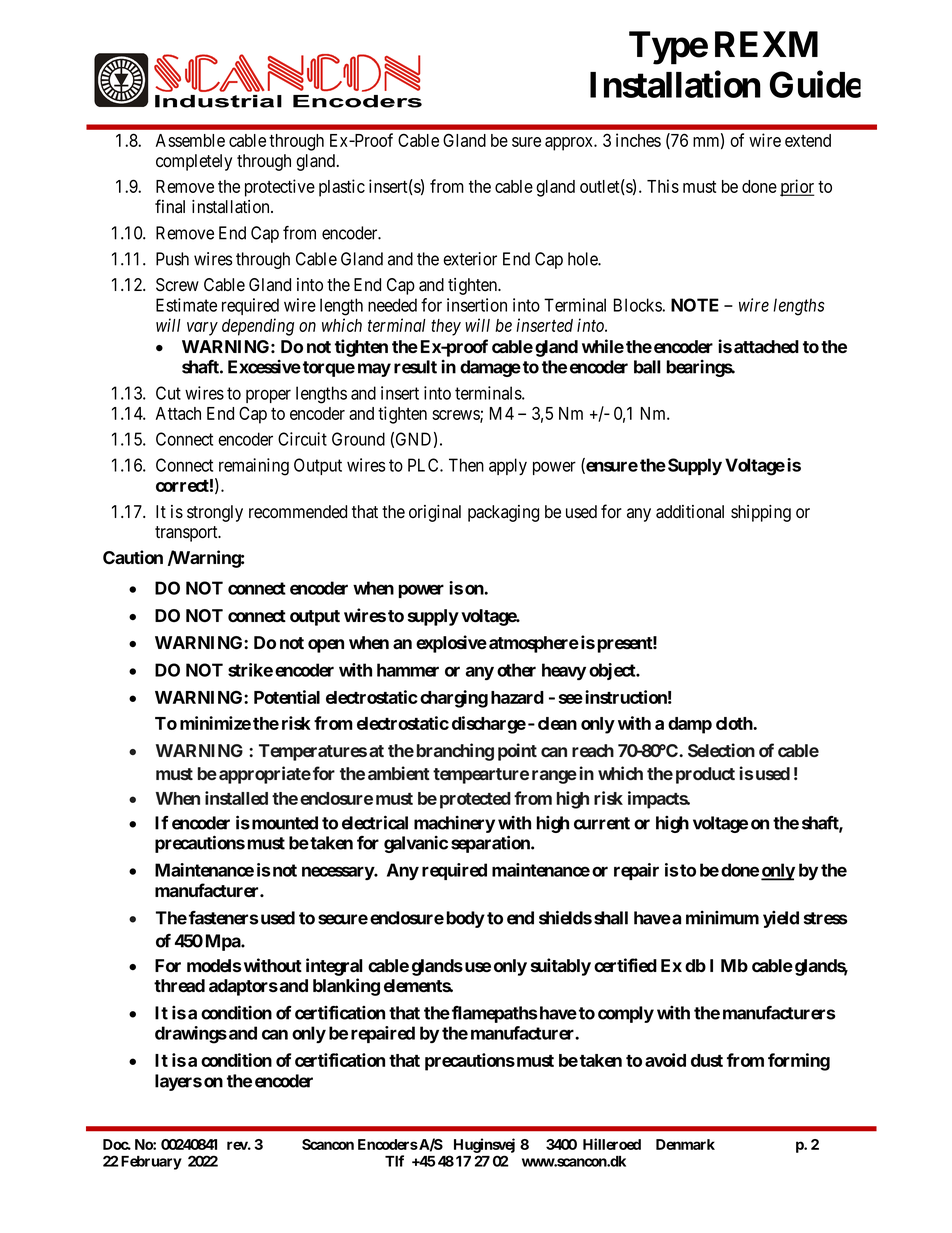 The width and height of the page is (952, 1233). Describe the element at coordinates (761, 513) in the page. I see `shipping` at that location.
